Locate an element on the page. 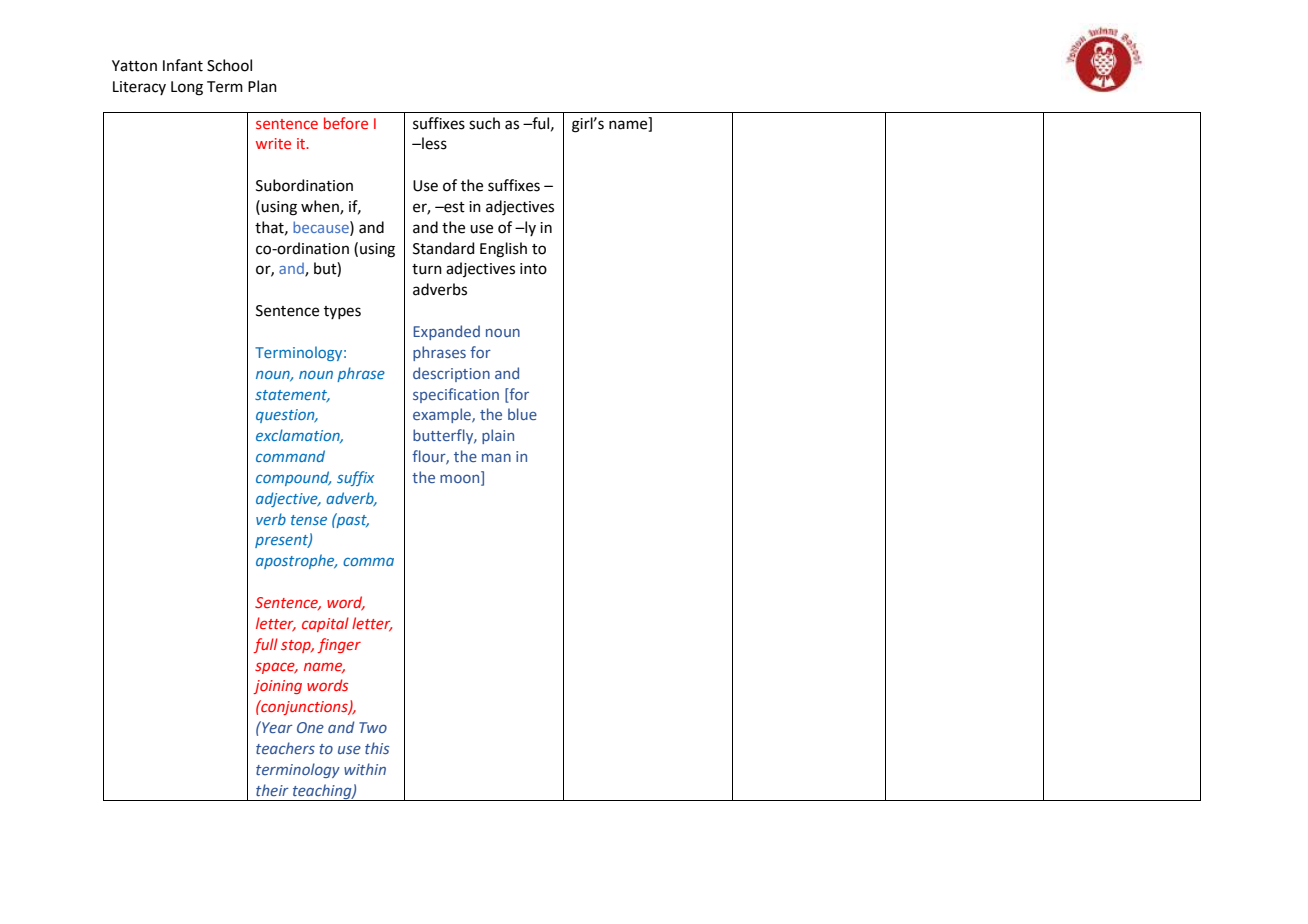  such is located at coordinates (484, 123).
